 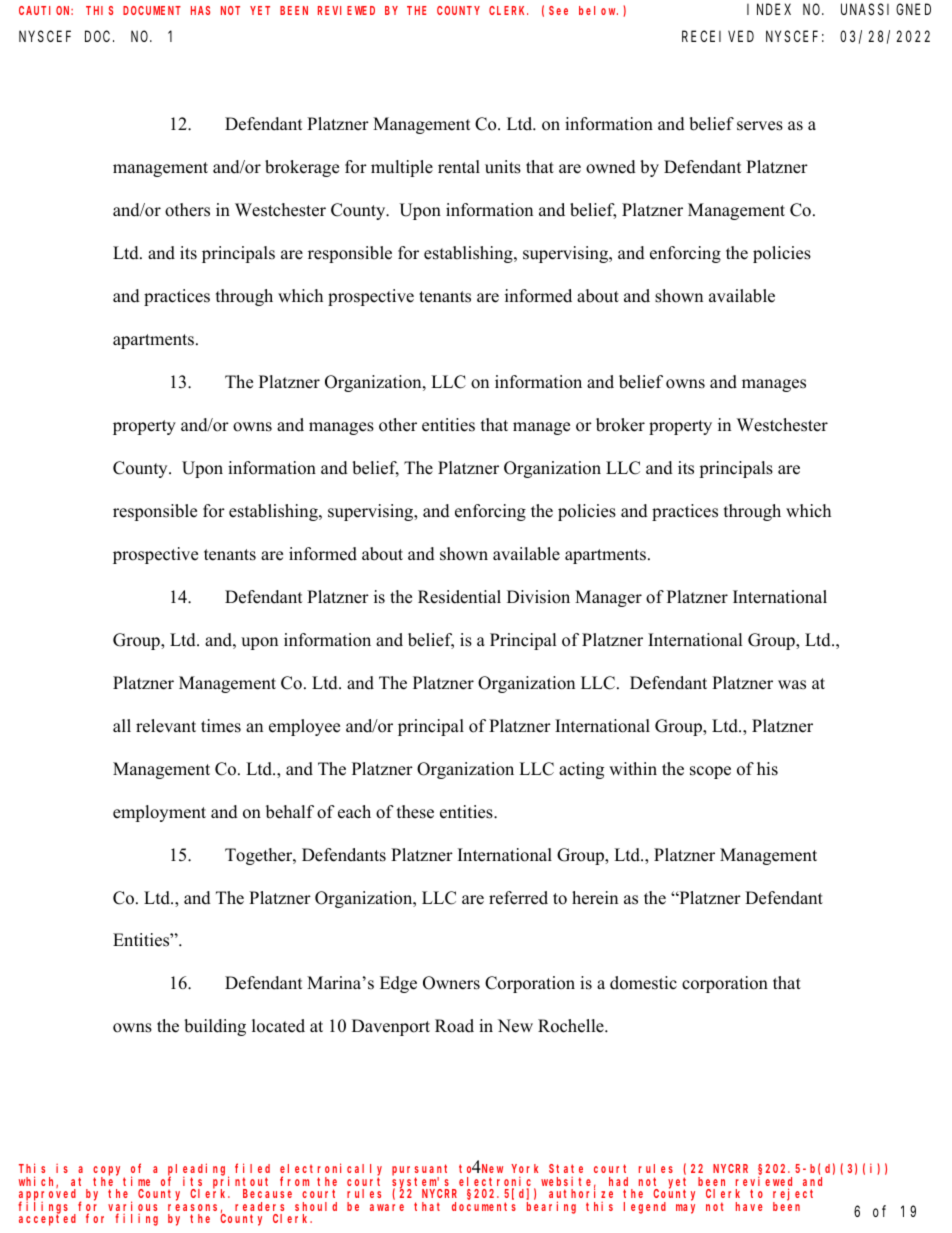 What do you see at coordinates (459, 597) in the screenshot?
I see `Residential` at bounding box center [459, 597].
